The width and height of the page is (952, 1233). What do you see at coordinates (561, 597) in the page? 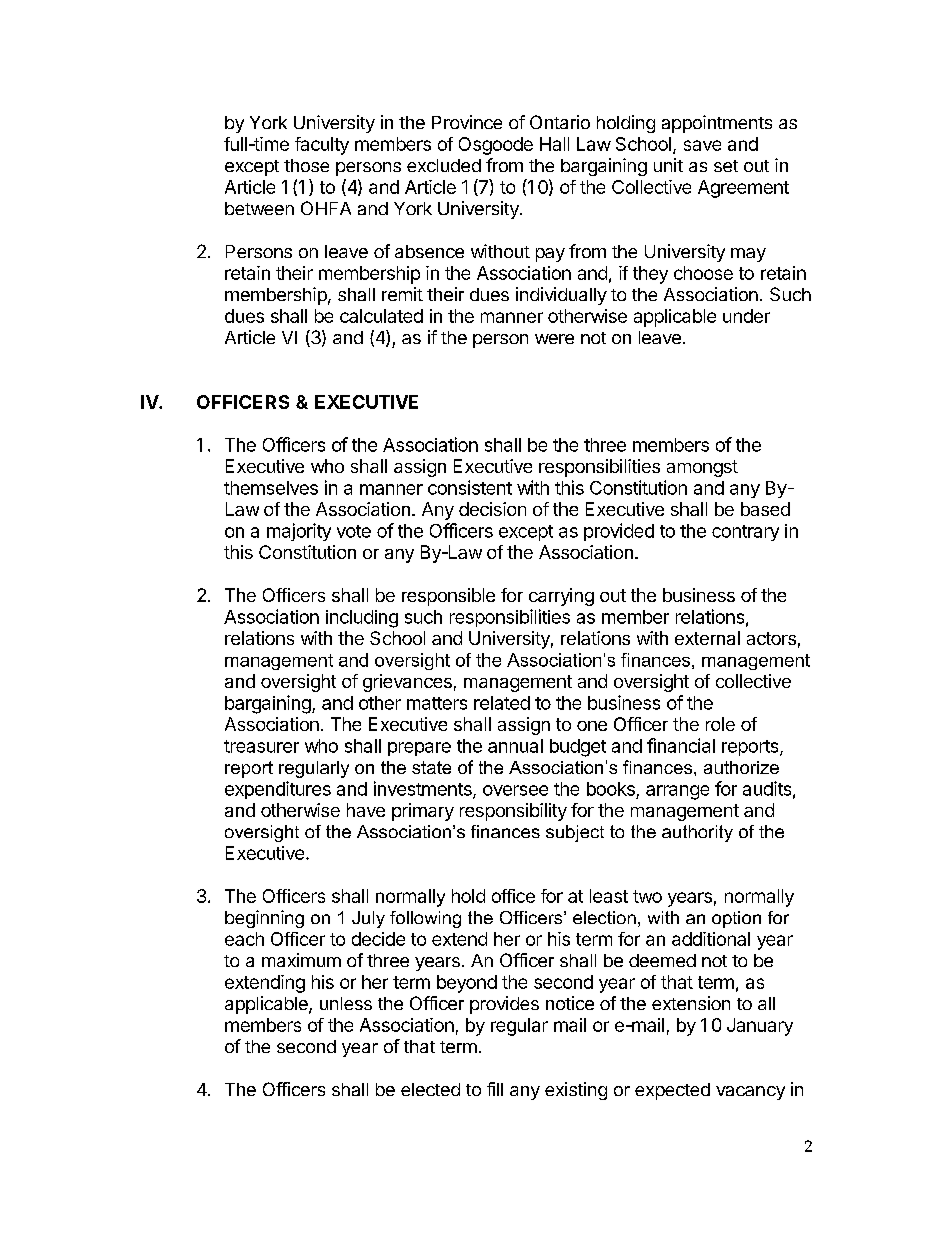
I see `carrying` at bounding box center [561, 597].
